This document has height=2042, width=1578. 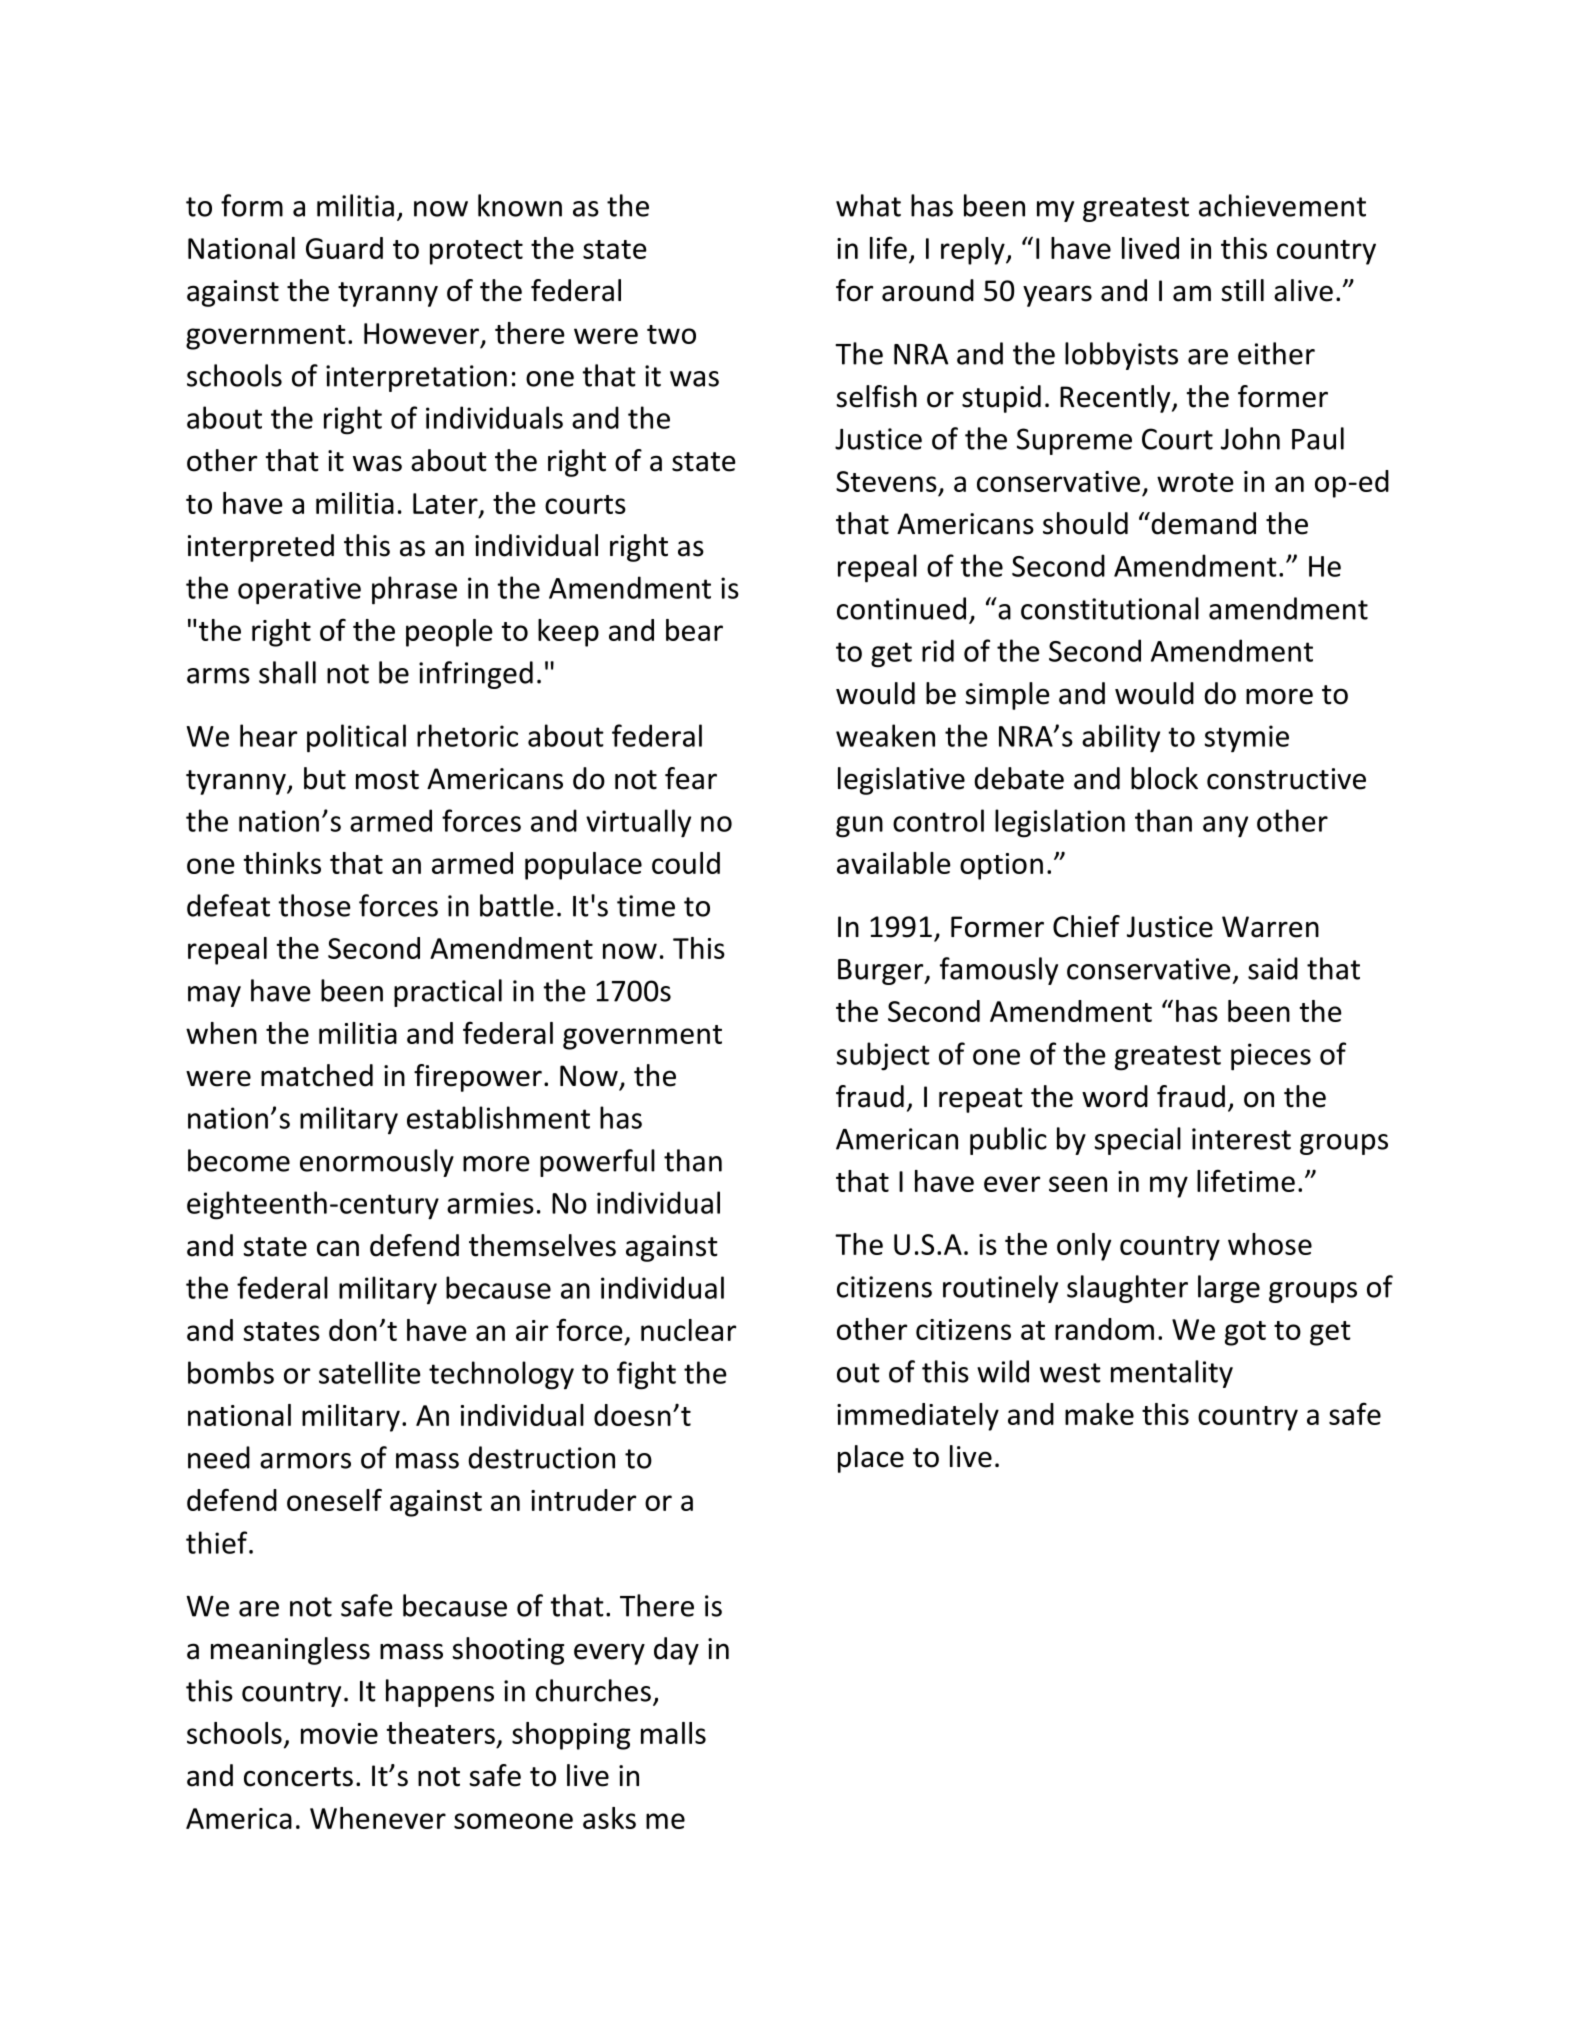 What do you see at coordinates (356, 738) in the document?
I see `political` at bounding box center [356, 738].
